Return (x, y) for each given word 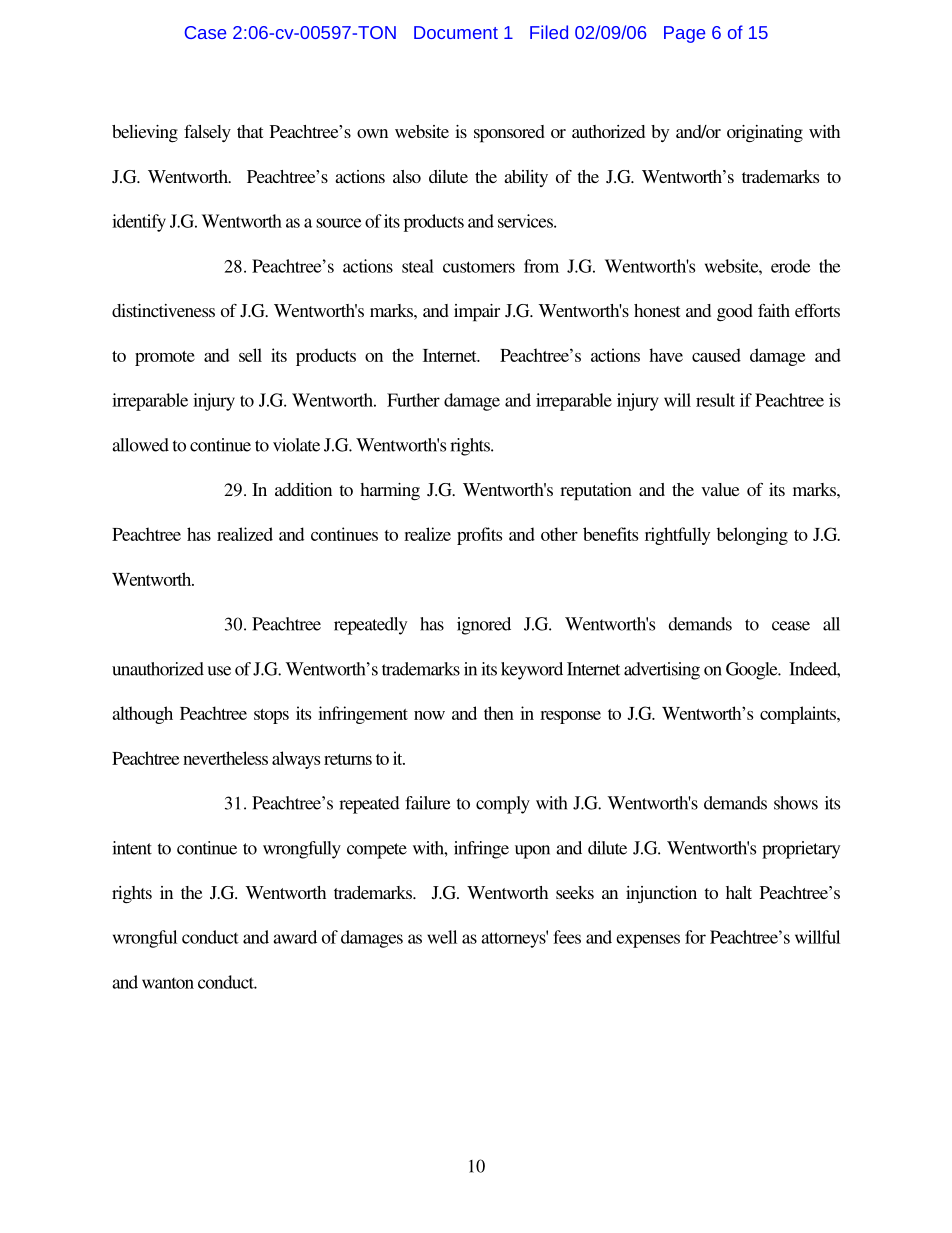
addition (303, 489)
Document (456, 32)
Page (684, 34)
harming (390, 492)
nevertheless (225, 758)
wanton (168, 983)
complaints (799, 715)
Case (205, 32)
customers (479, 267)
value (720, 489)
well (442, 937)
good (735, 313)
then (499, 713)
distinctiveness (163, 310)
